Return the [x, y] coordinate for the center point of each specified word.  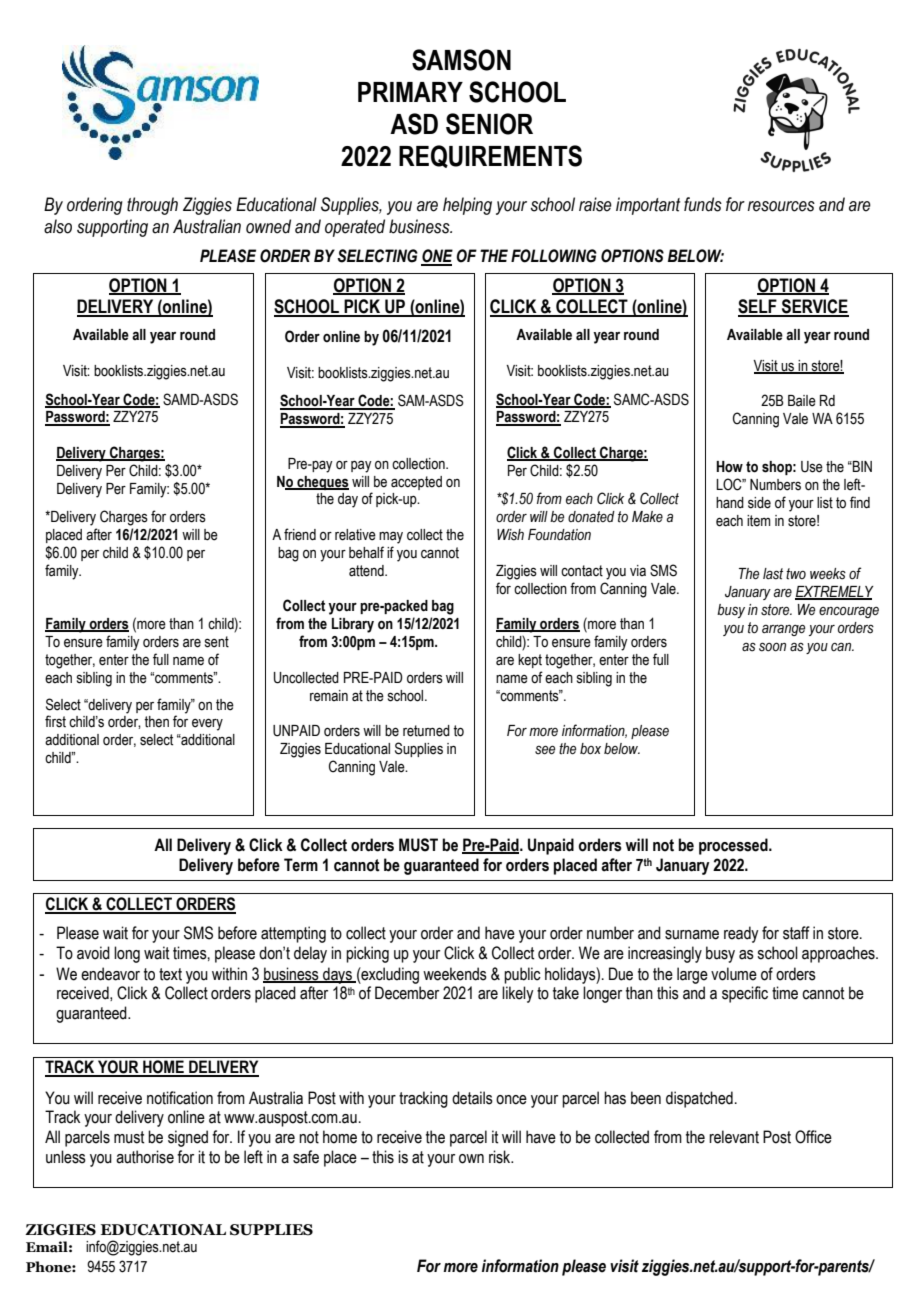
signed [188, 1138]
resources [781, 206]
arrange [783, 630]
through [152, 206]
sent [217, 642]
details [472, 1098]
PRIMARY [410, 92]
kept [530, 661]
